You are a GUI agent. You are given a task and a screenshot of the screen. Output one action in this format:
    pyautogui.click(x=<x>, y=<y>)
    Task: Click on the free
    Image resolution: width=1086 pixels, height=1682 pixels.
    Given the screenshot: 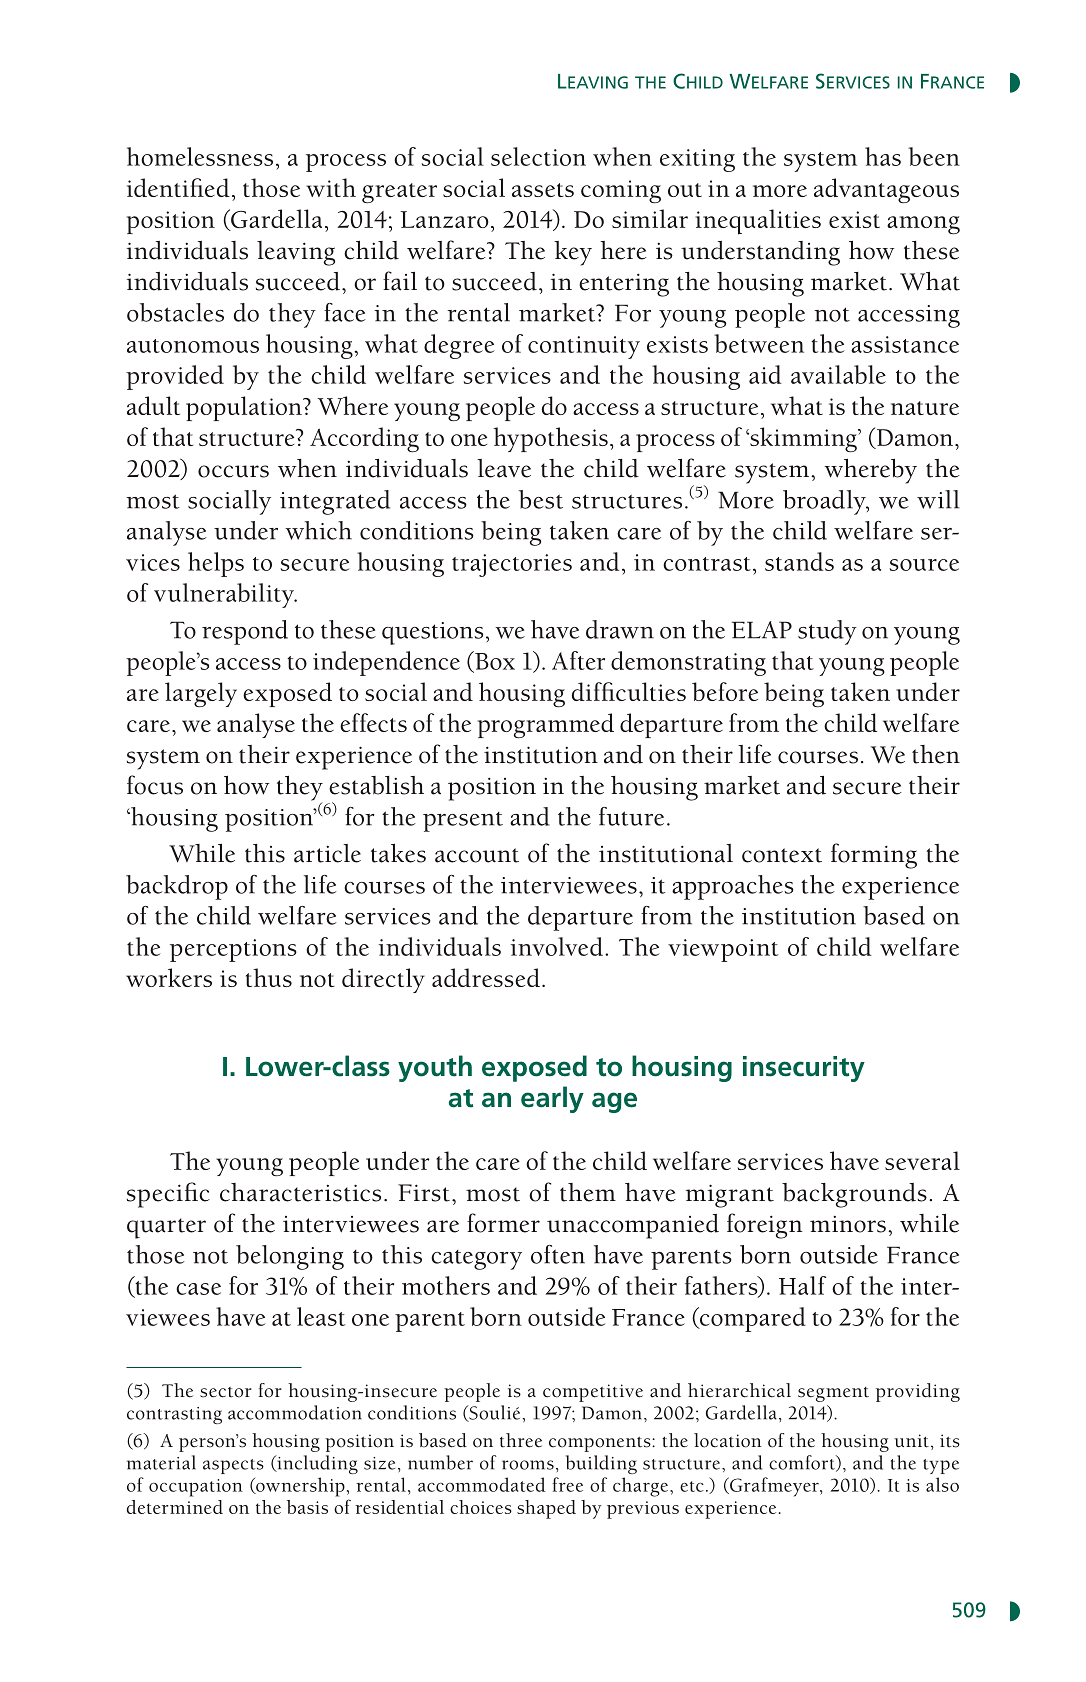 What is the action you would take?
    pyautogui.click(x=567, y=1484)
